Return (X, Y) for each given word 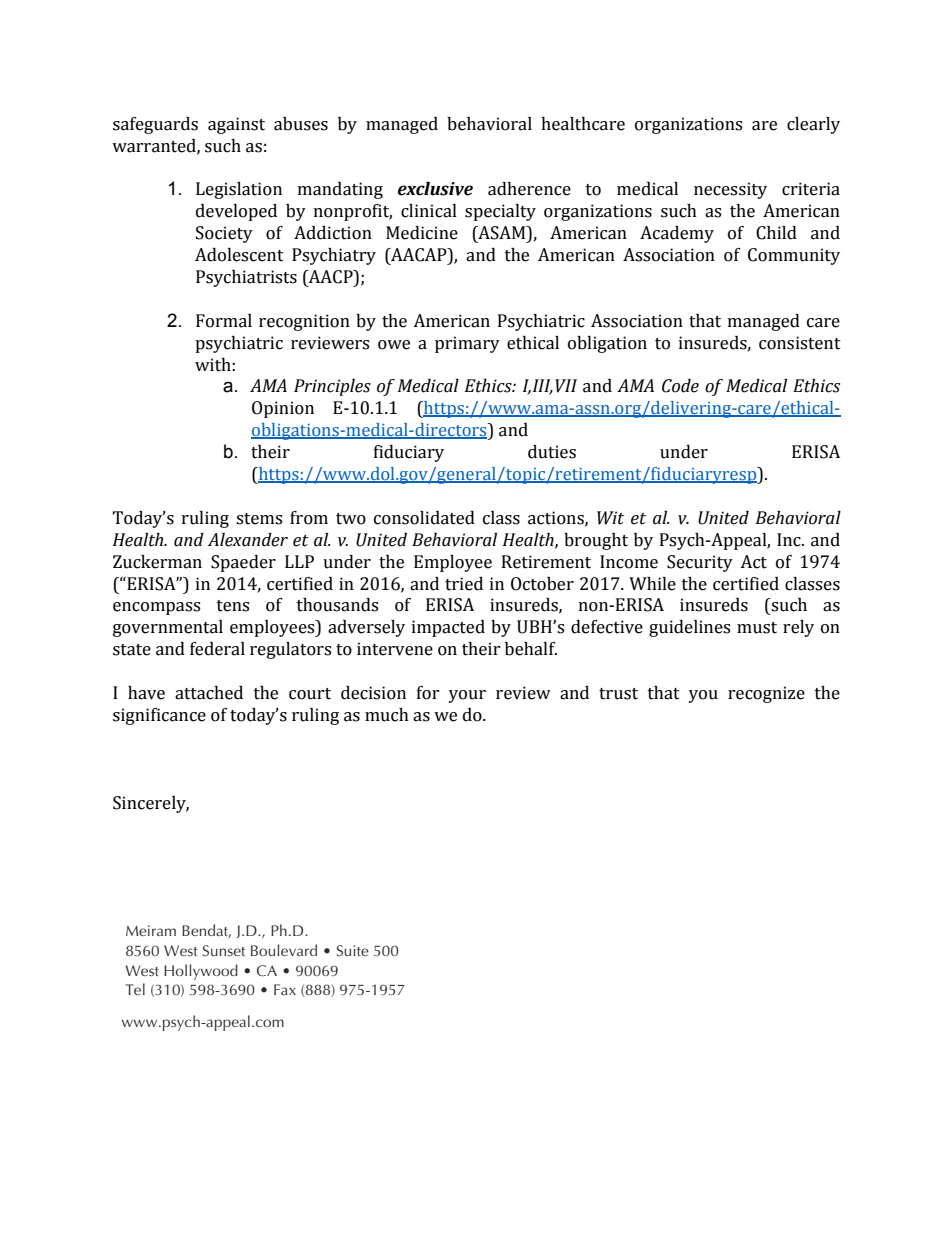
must (757, 628)
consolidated (424, 518)
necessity (730, 190)
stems (259, 519)
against (236, 125)
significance (159, 716)
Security (700, 563)
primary (467, 344)
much (387, 715)
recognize (766, 694)
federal (217, 649)
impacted (448, 628)
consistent (800, 343)
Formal (224, 321)
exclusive (435, 189)
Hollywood (201, 972)
